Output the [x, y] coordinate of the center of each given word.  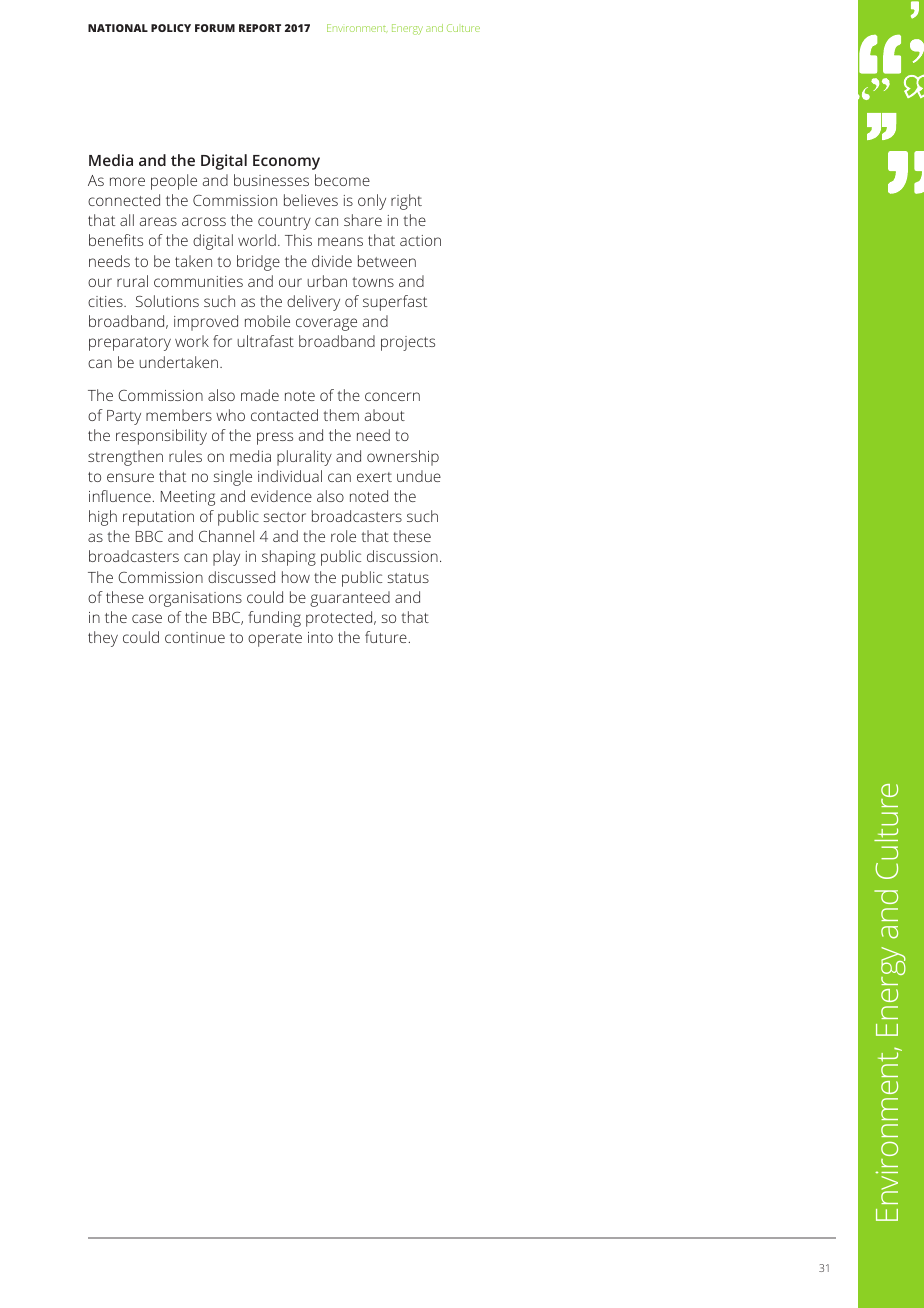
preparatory [130, 344]
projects [408, 343]
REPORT [260, 28]
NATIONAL [118, 28]
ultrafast [265, 341]
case [147, 618]
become [342, 180]
